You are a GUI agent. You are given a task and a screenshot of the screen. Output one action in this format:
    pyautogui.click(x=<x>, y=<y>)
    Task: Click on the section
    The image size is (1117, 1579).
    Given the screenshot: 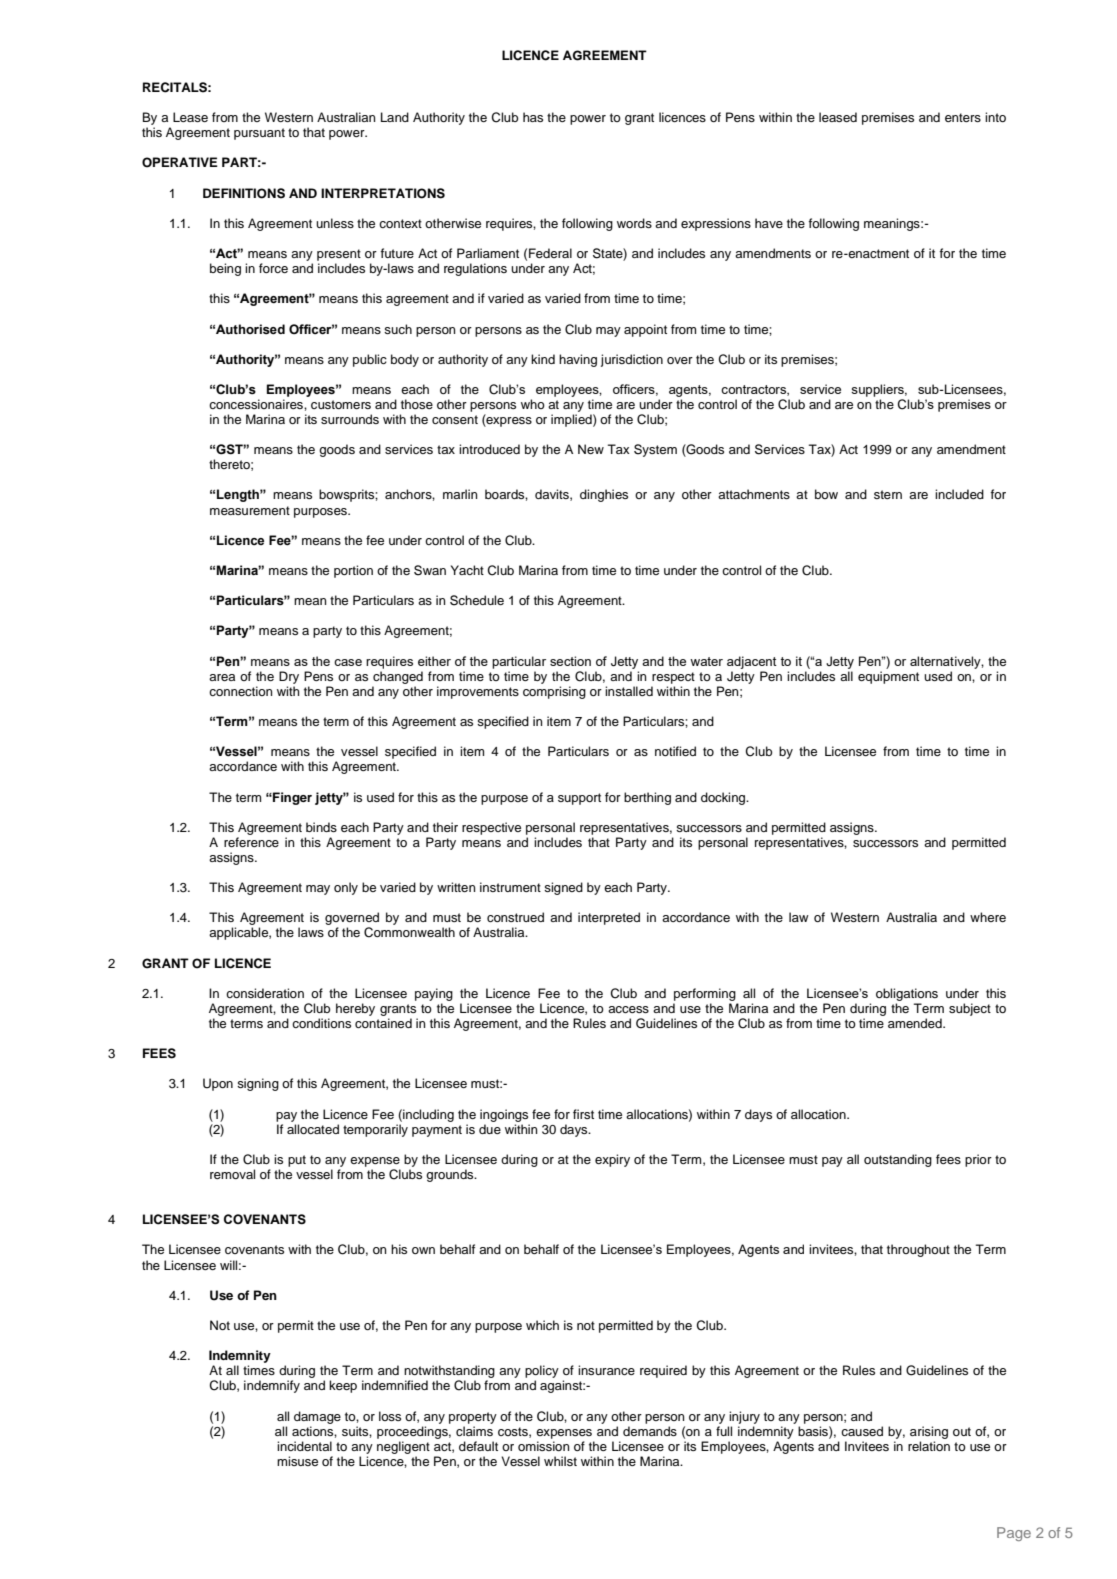 What is the action you would take?
    pyautogui.click(x=570, y=661)
